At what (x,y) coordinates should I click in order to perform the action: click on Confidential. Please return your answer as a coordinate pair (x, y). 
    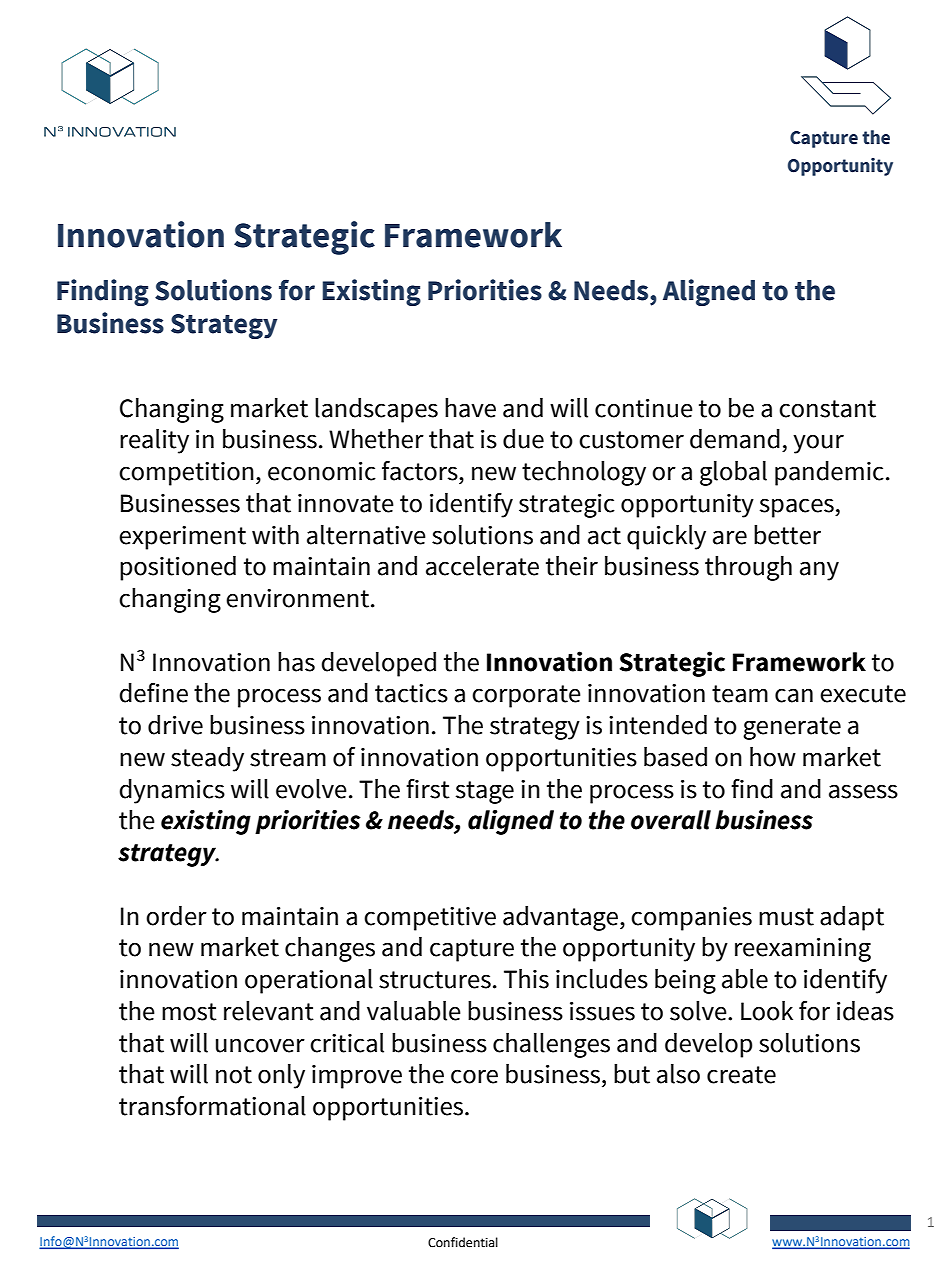
    Looking at the image, I should click on (463, 1242).
